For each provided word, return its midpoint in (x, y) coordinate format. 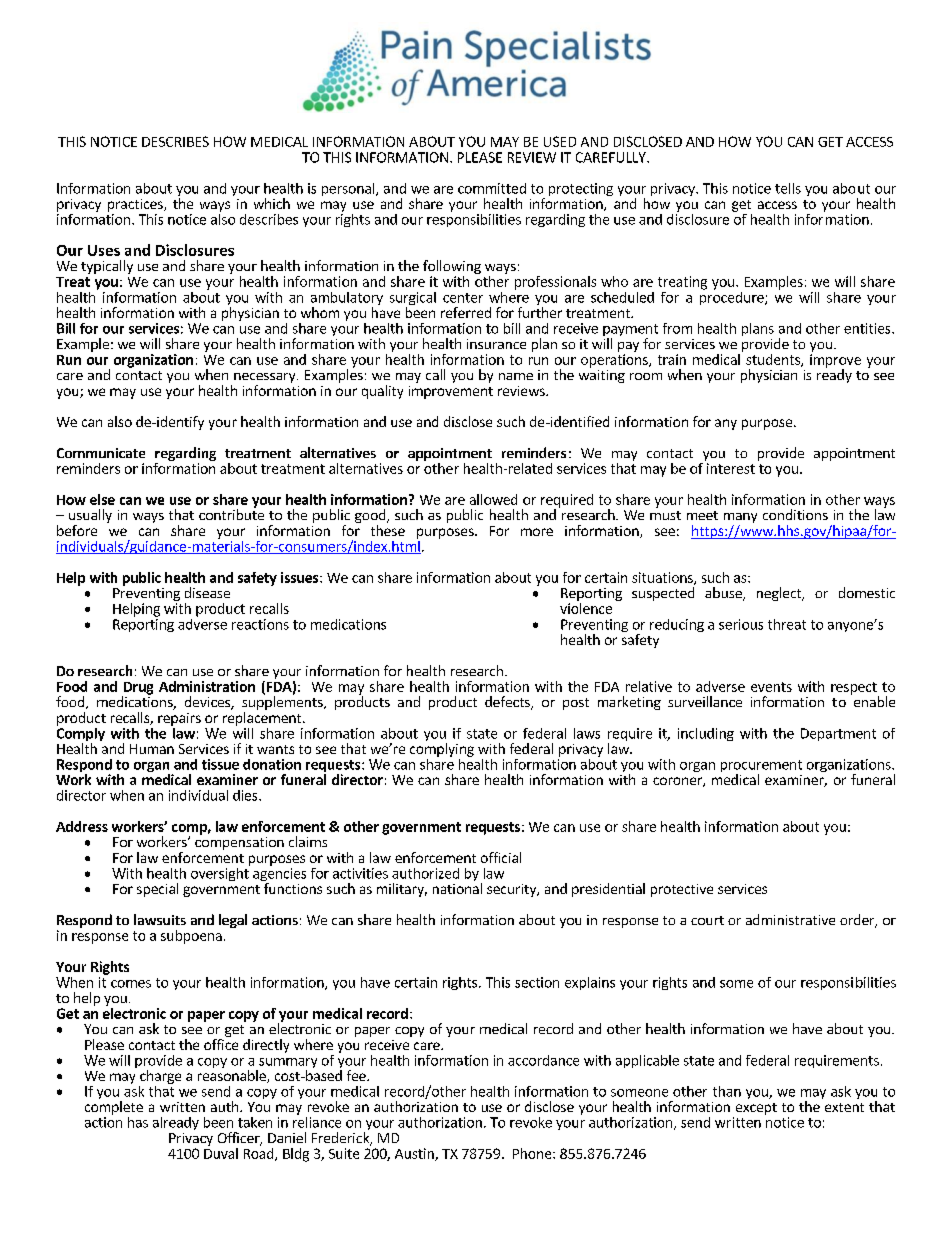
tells (788, 188)
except (756, 1109)
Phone (533, 1153)
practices (136, 205)
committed (492, 188)
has (138, 1122)
